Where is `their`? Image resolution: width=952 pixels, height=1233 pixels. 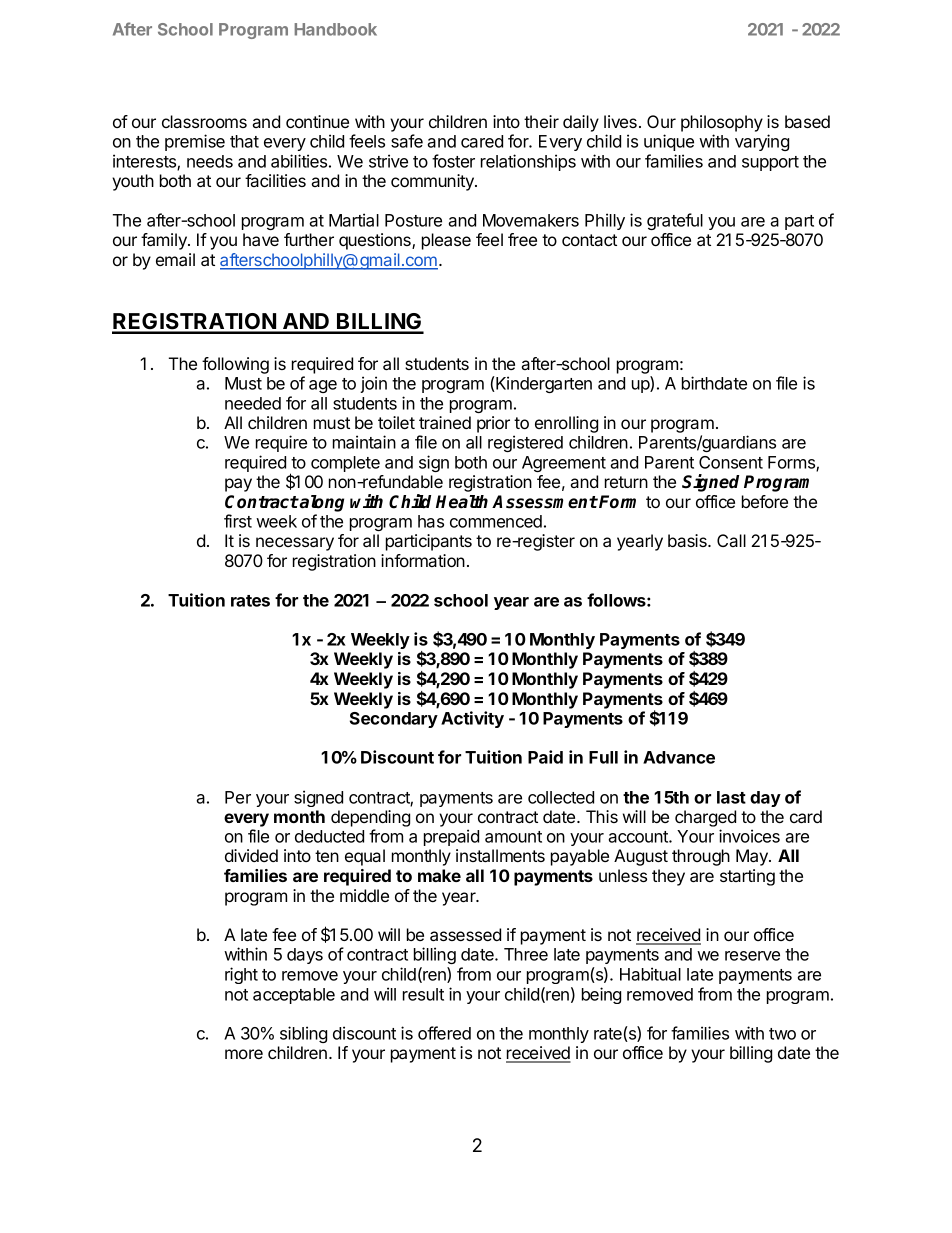
their is located at coordinates (541, 121).
